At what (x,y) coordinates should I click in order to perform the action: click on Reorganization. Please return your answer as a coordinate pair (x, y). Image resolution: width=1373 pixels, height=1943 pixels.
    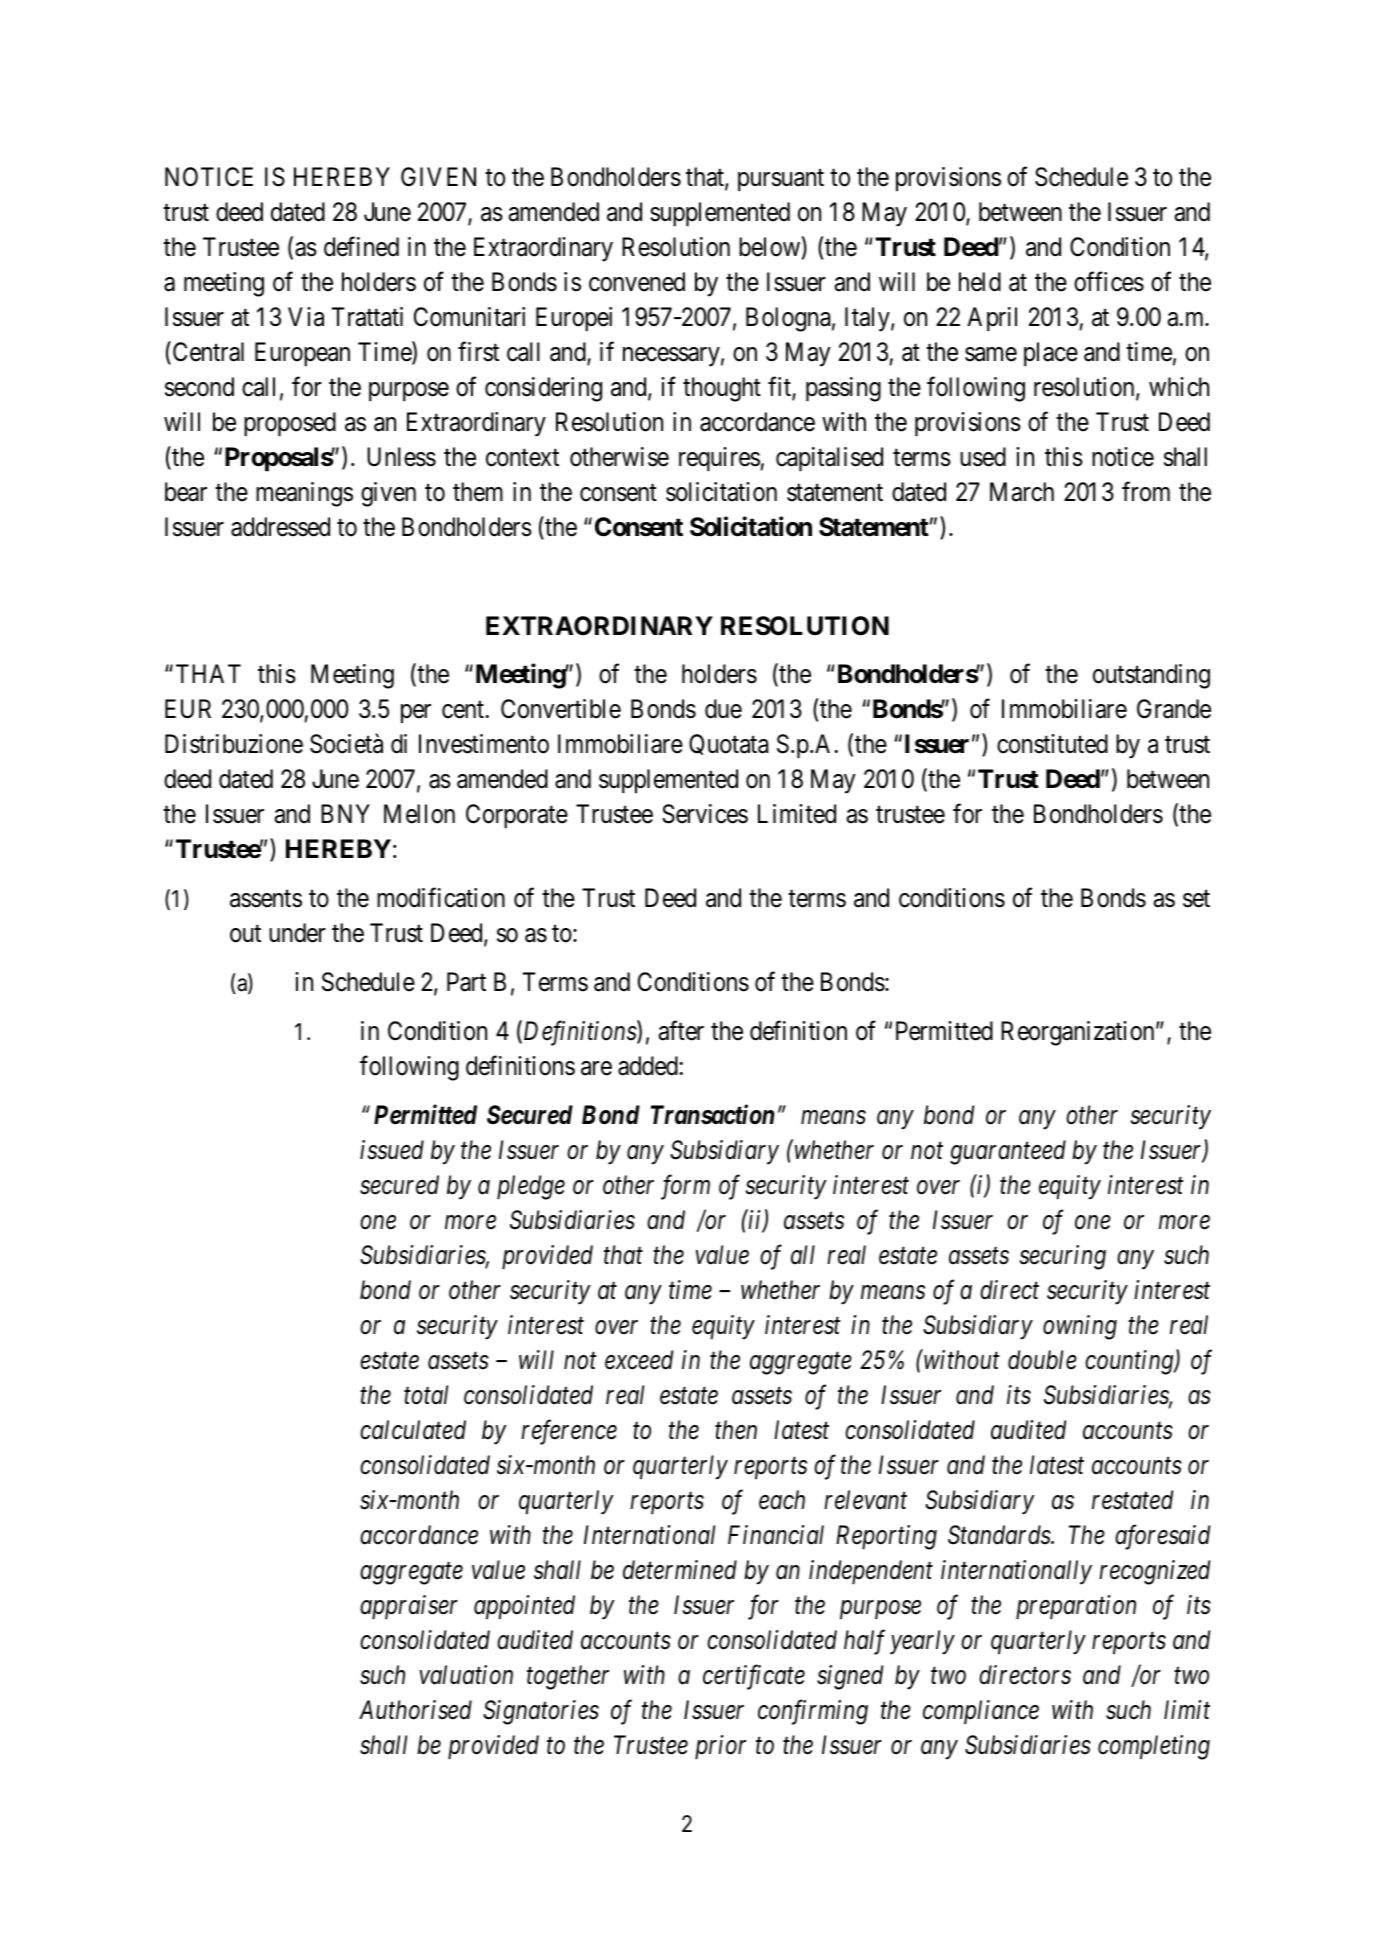
    Looking at the image, I should click on (1079, 1033).
